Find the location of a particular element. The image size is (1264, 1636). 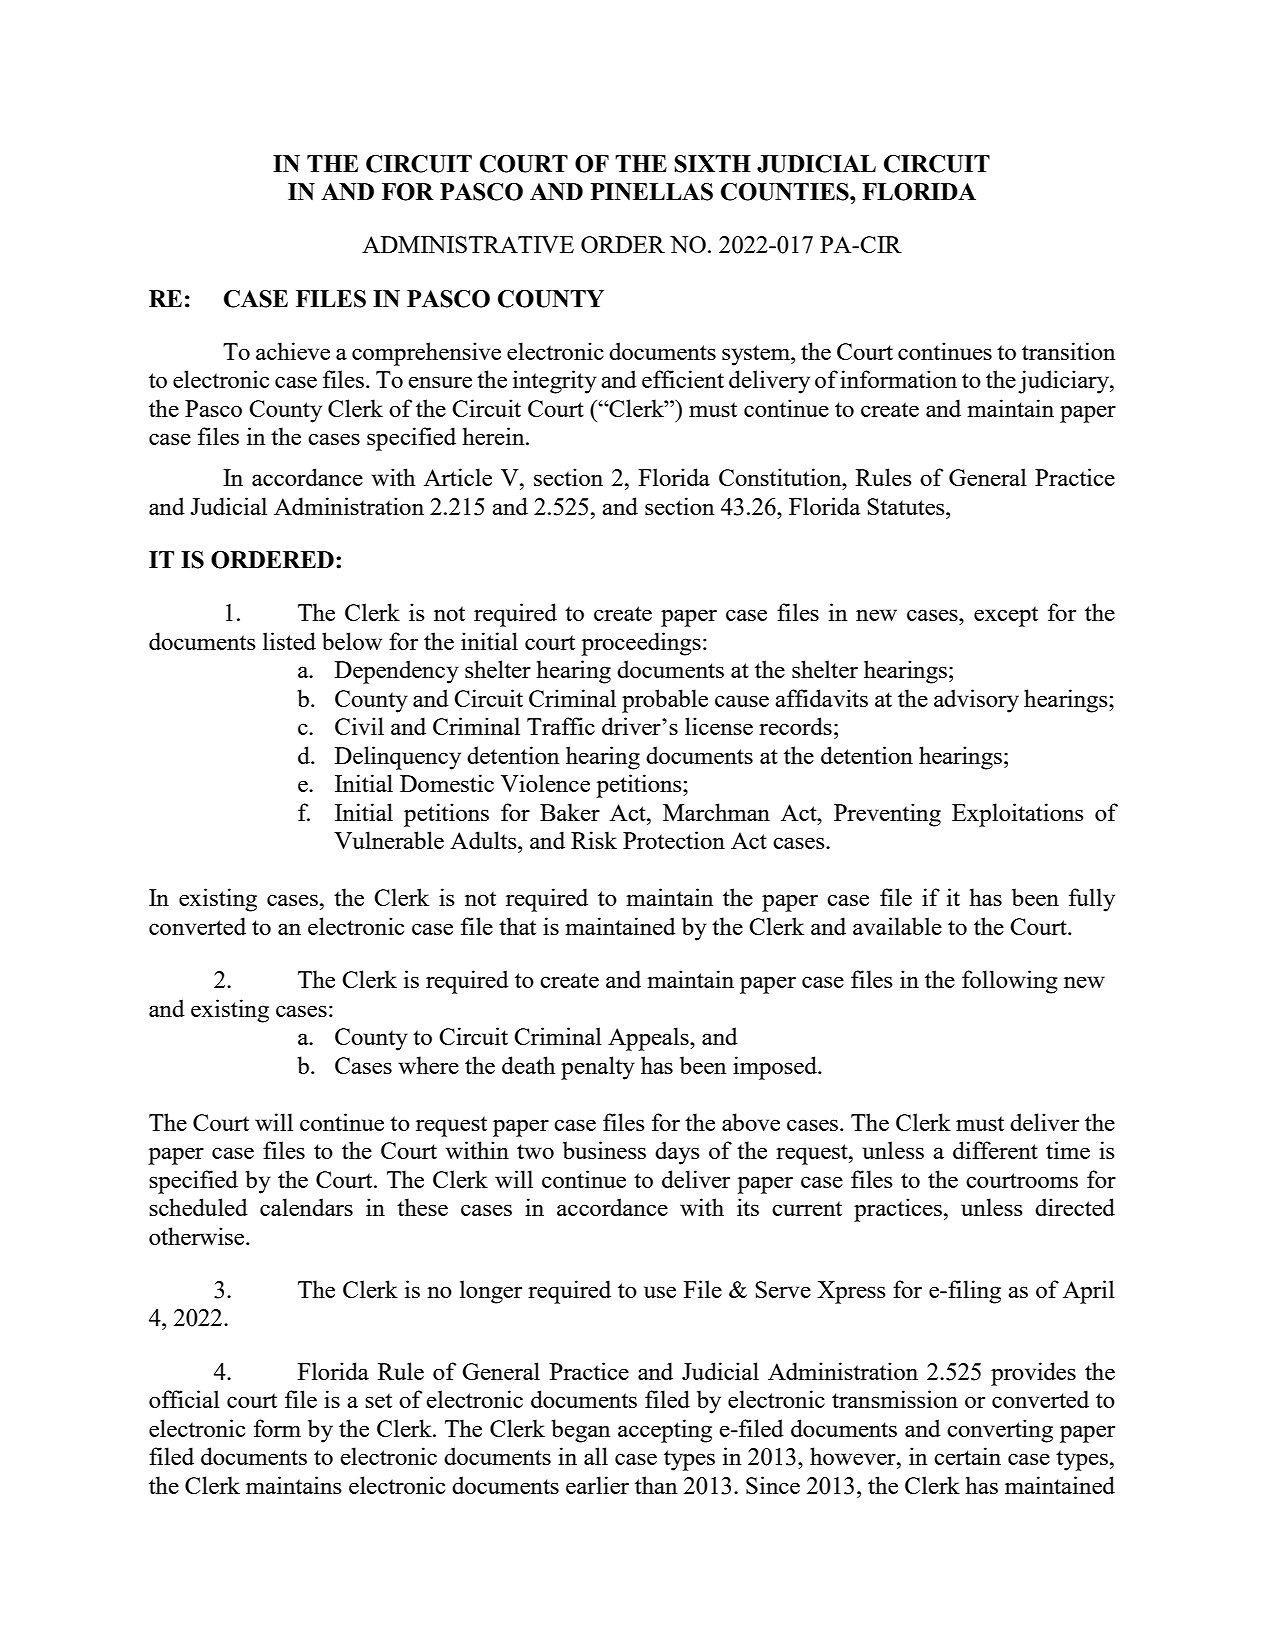

Preventing is located at coordinates (887, 815).
